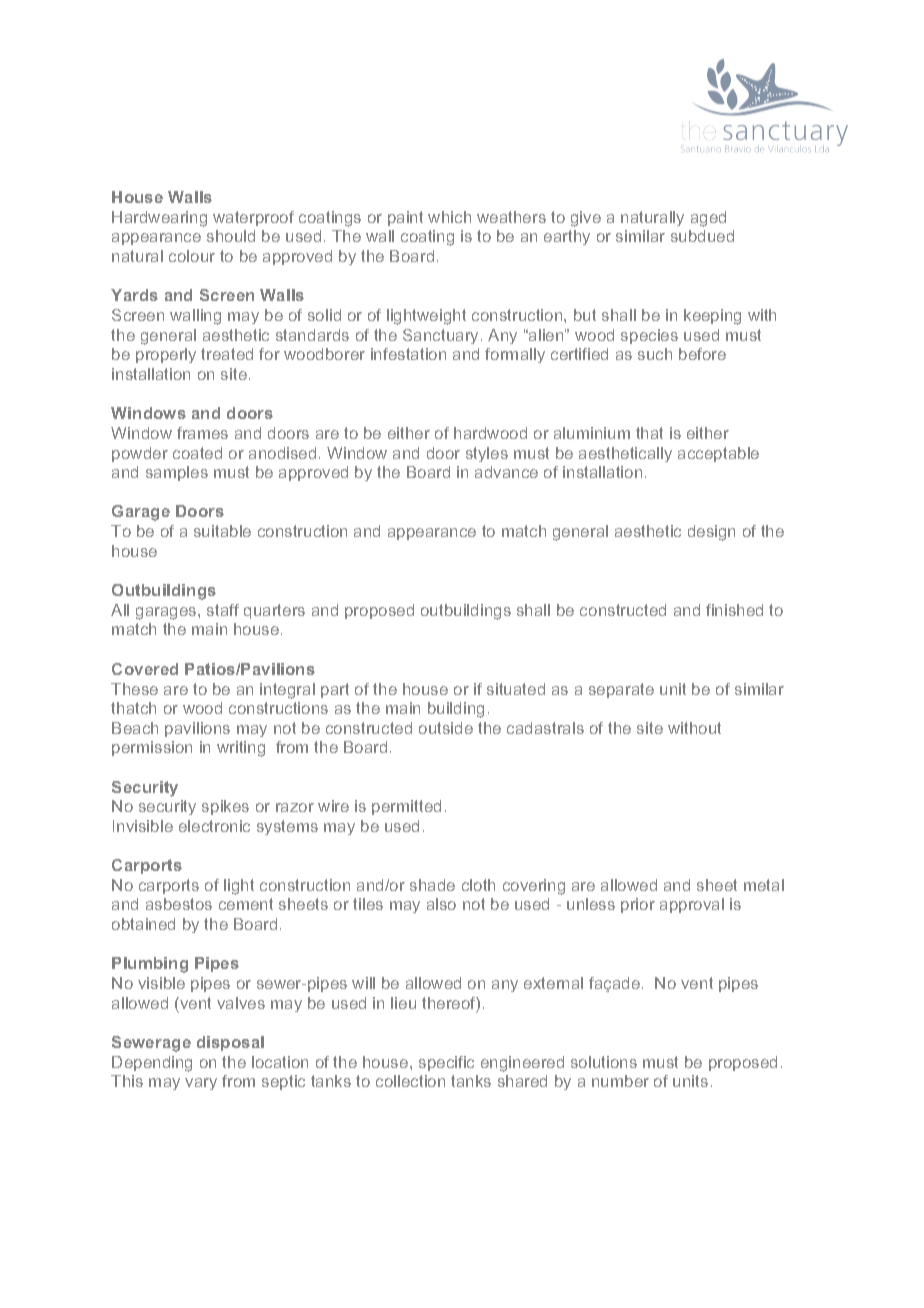 Image resolution: width=924 pixels, height=1308 pixels. What do you see at coordinates (192, 256) in the screenshot?
I see `colour` at bounding box center [192, 256].
